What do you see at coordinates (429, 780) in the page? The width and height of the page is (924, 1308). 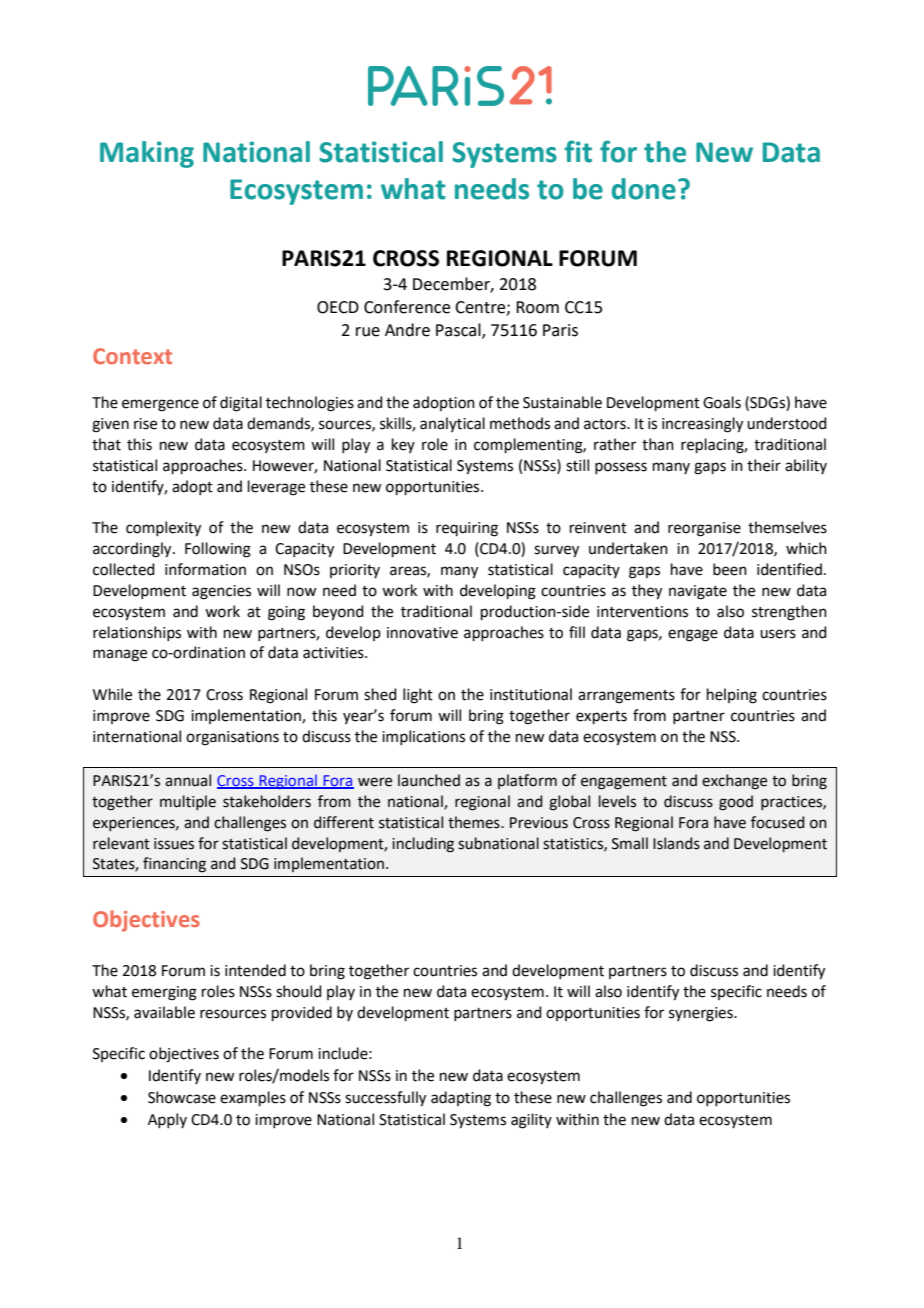 I see `launched` at bounding box center [429, 780].
